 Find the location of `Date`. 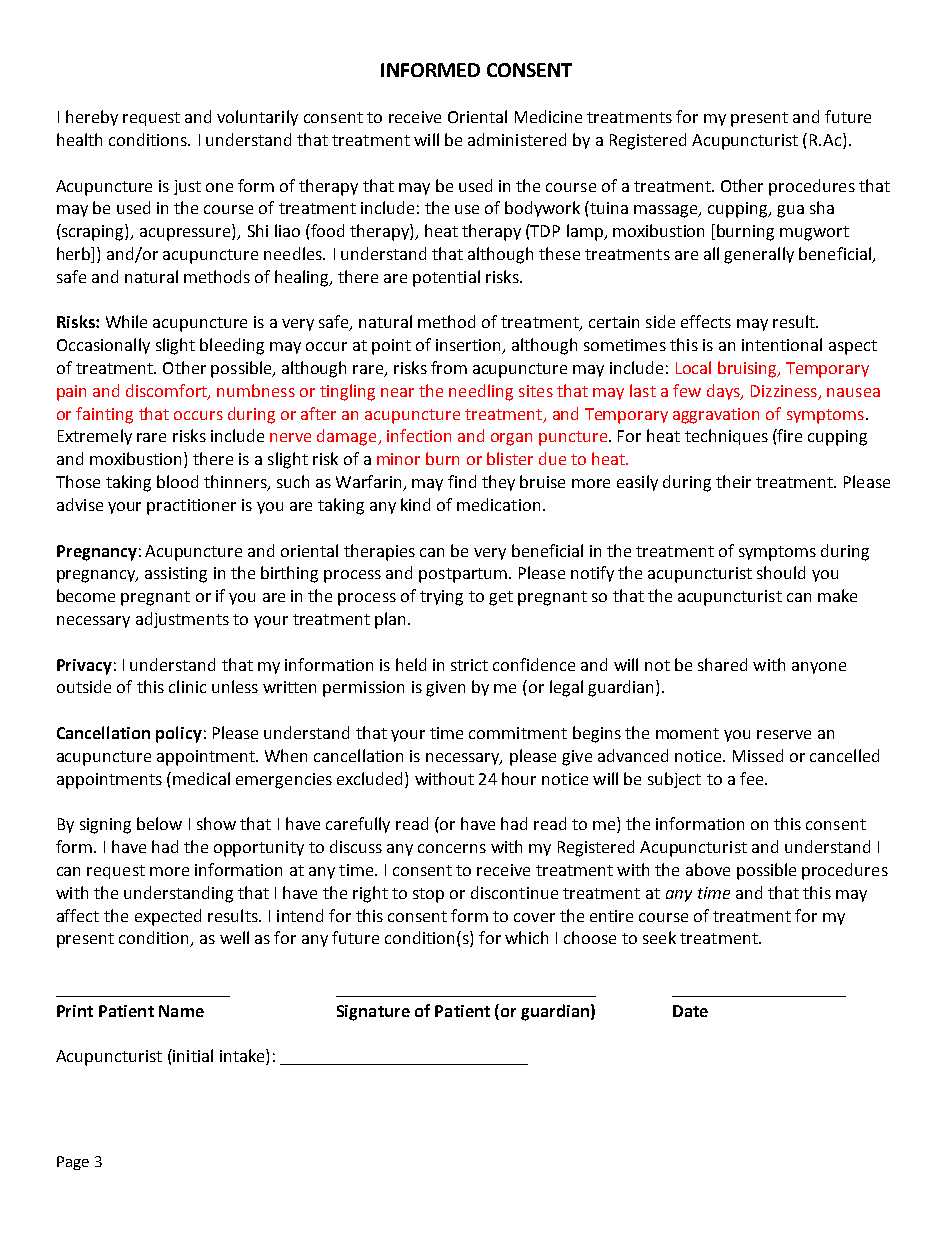

Date is located at coordinates (690, 1011).
